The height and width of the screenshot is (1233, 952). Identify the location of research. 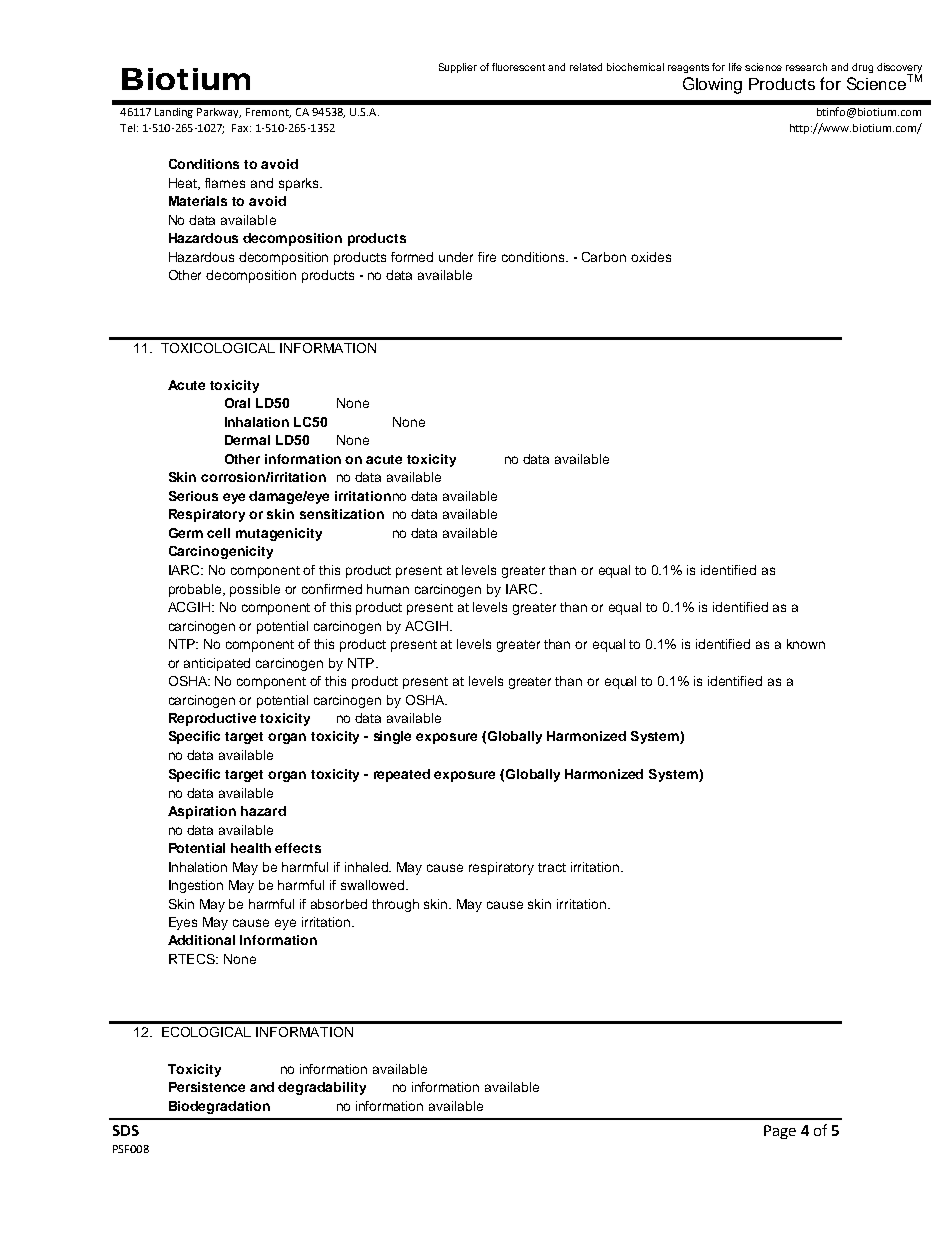
(806, 67).
